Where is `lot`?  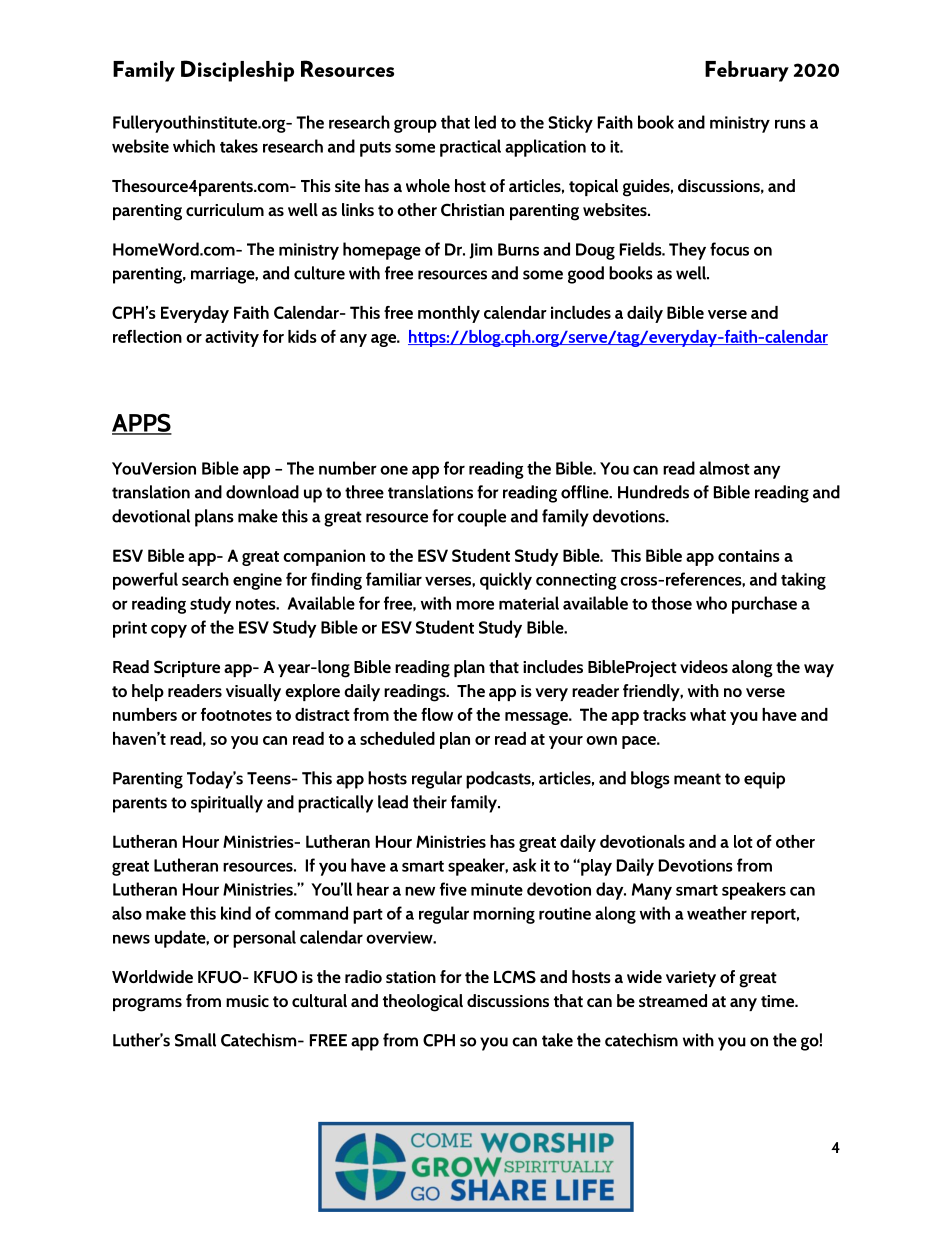
lot is located at coordinates (743, 841).
